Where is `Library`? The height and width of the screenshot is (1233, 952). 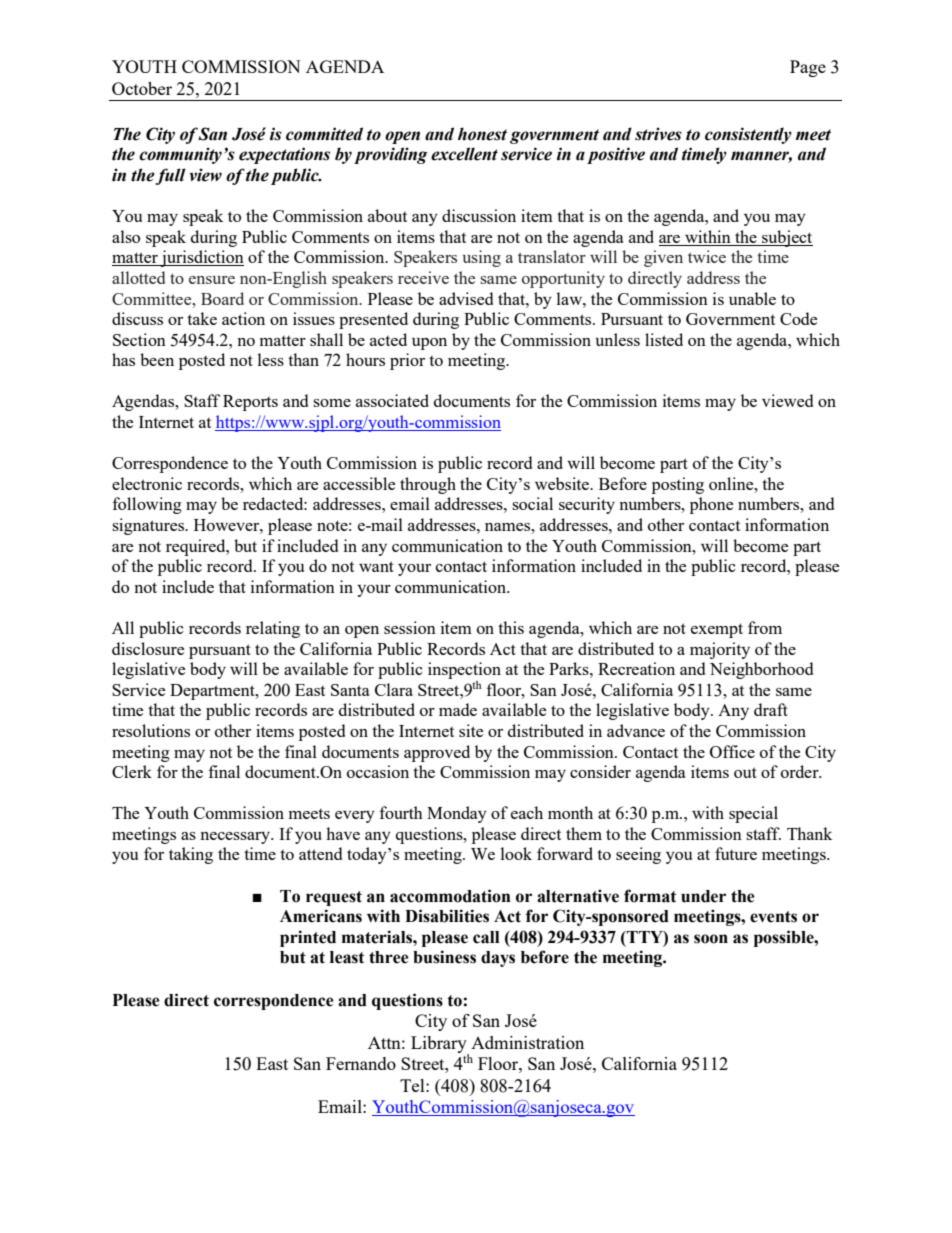 Library is located at coordinates (440, 1045).
